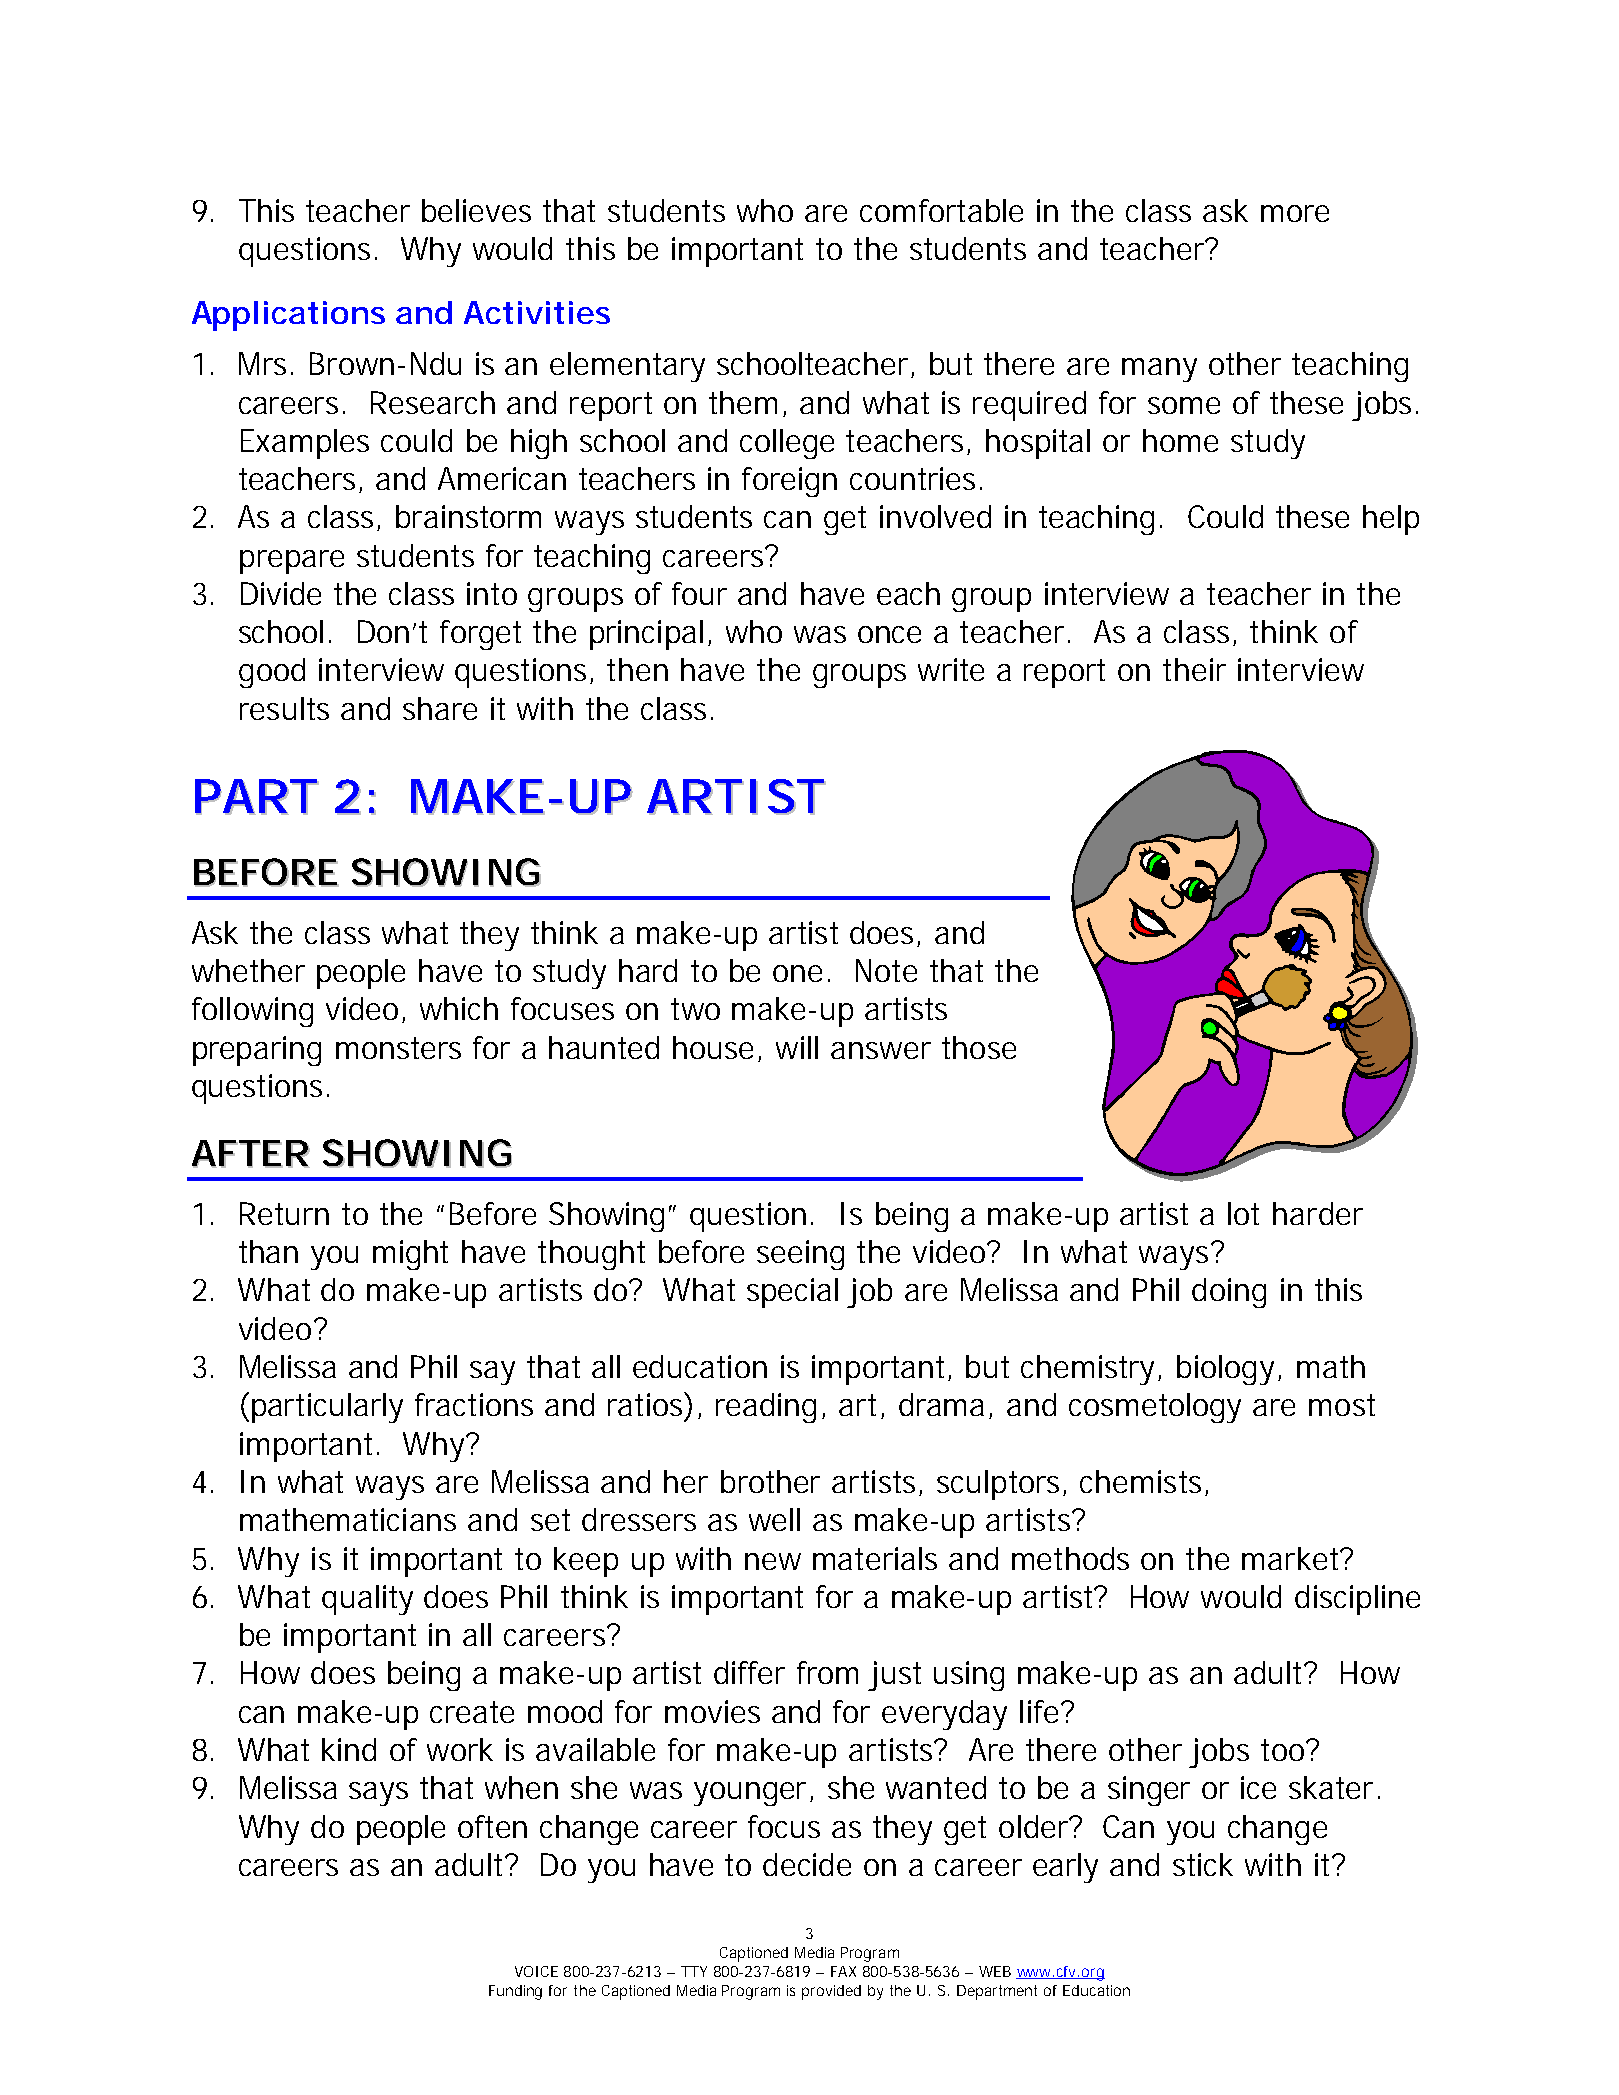 The width and height of the page is (1619, 2095). What do you see at coordinates (440, 708) in the page?
I see `share` at bounding box center [440, 708].
